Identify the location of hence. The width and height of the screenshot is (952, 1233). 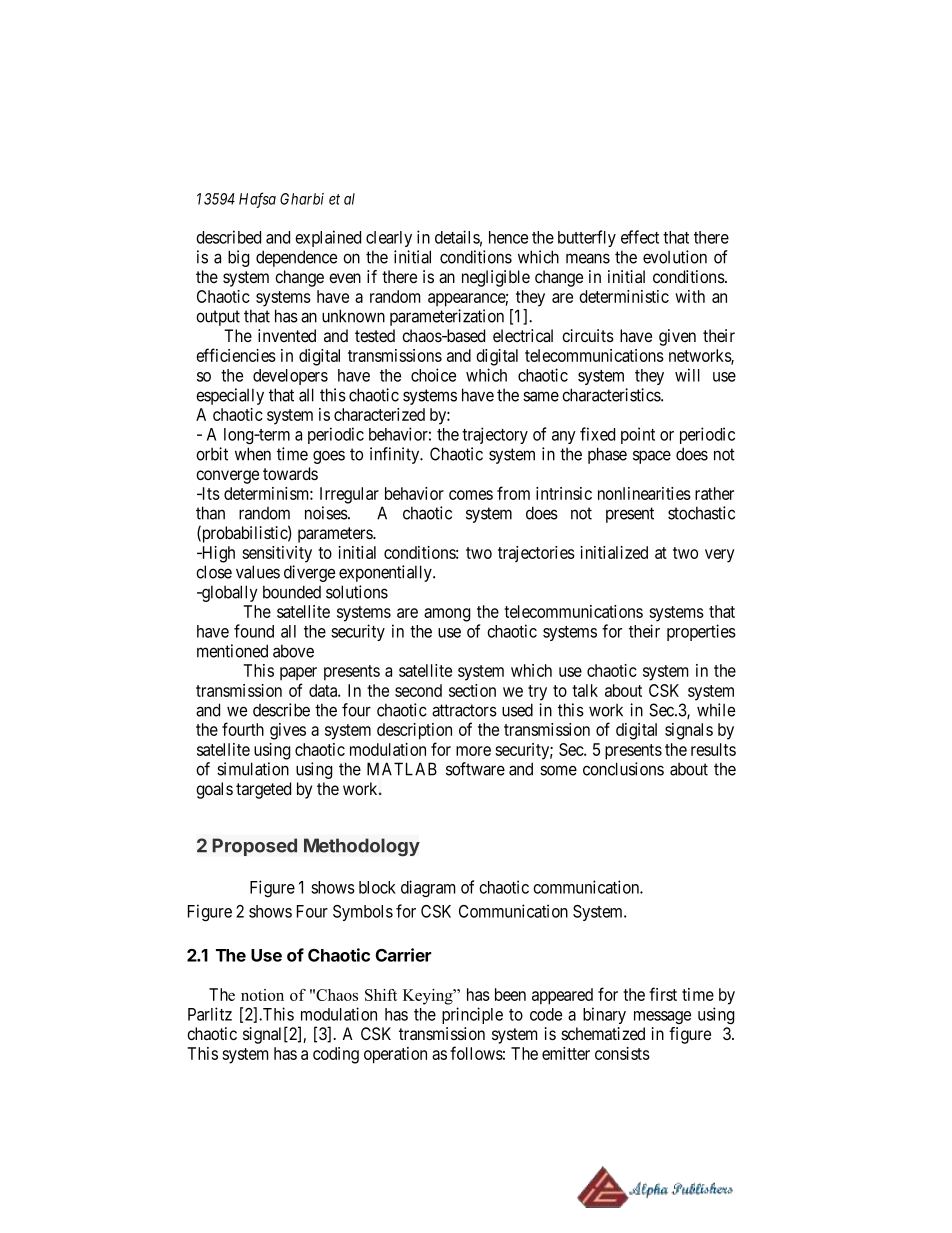
(508, 237).
